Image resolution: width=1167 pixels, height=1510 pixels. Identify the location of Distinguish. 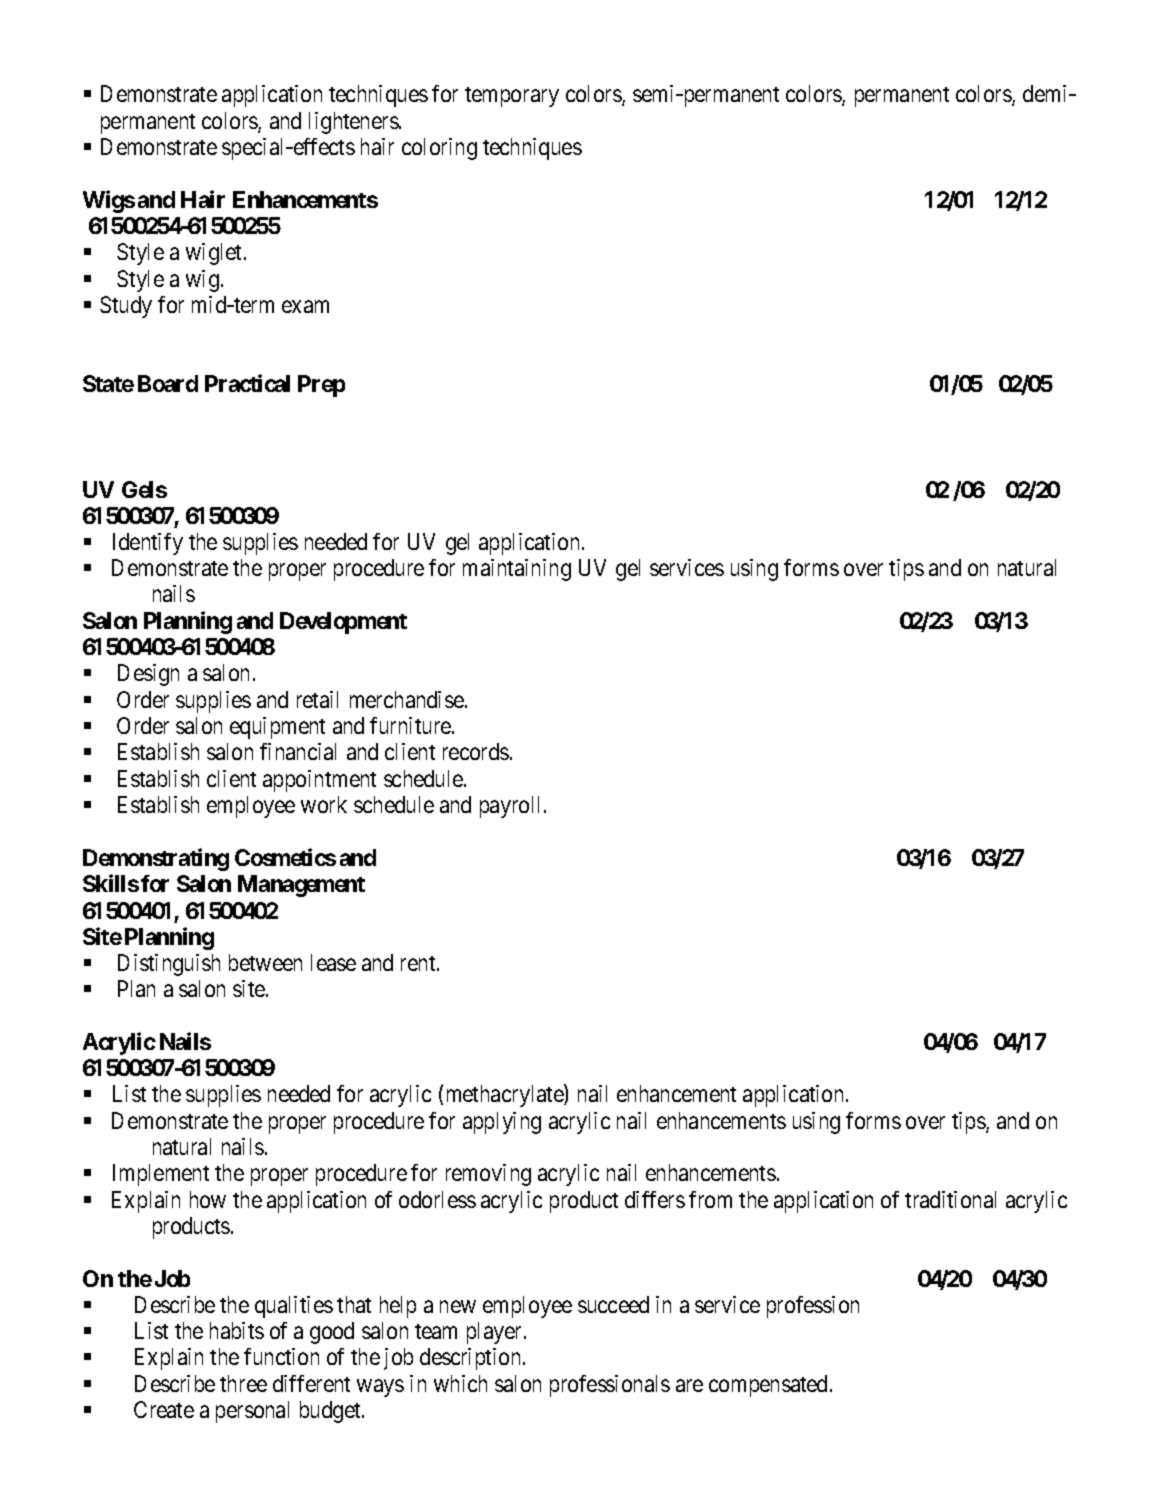
(169, 965).
